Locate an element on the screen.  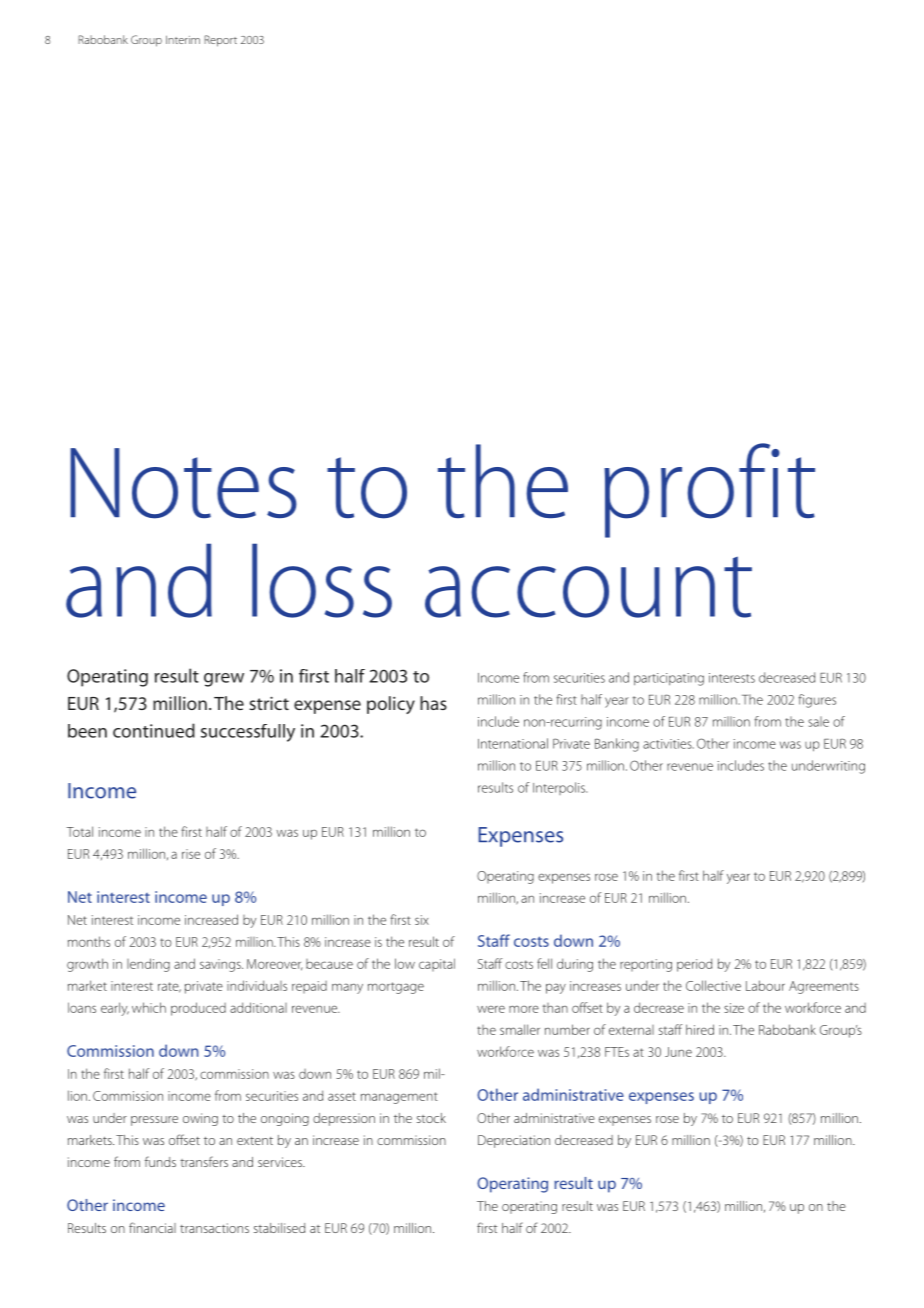
International is located at coordinates (513, 743).
